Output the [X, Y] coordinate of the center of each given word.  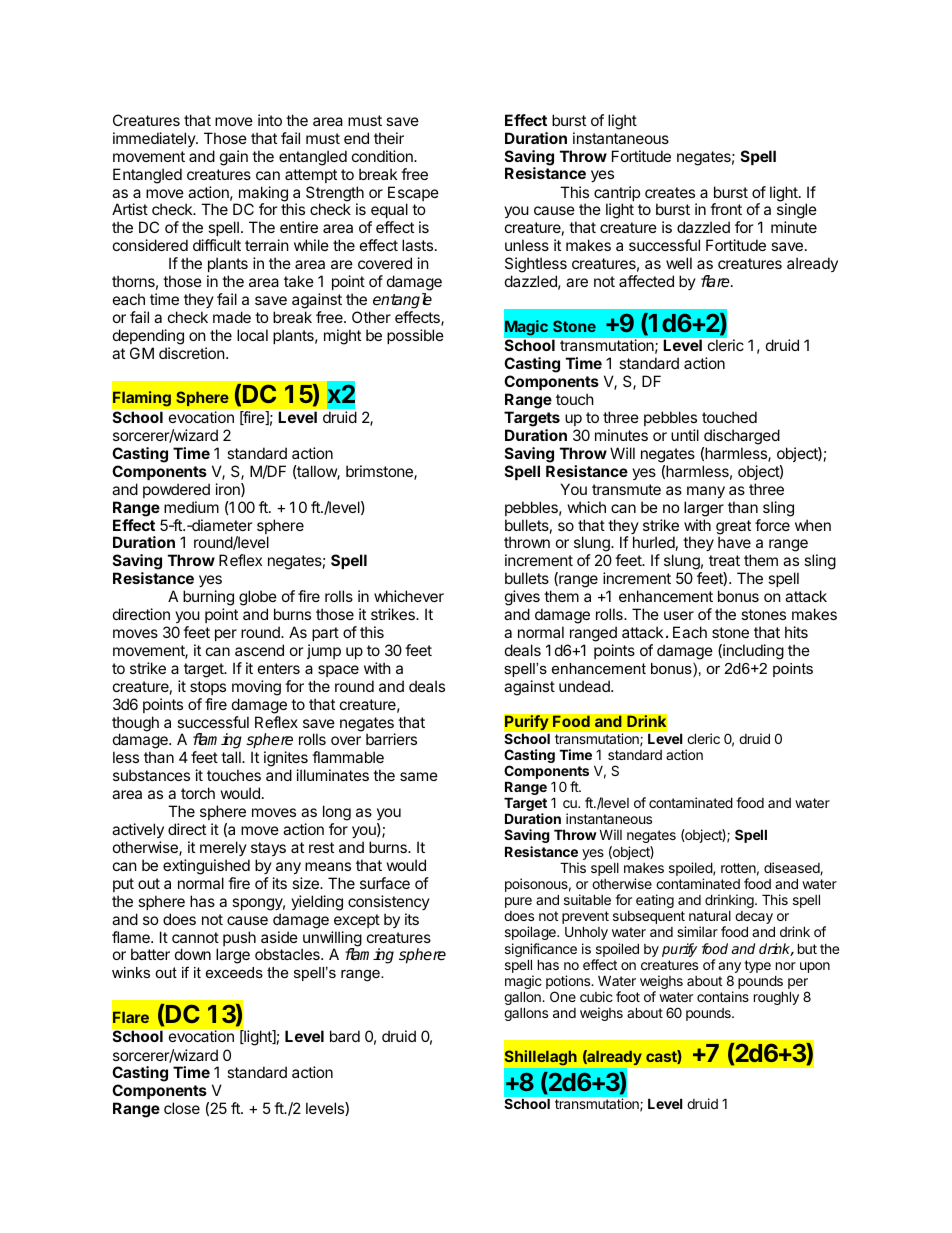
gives [523, 599]
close [182, 1108]
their [389, 138]
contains [723, 996]
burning [208, 599]
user [679, 615]
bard [345, 1036]
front [726, 209]
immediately [155, 139]
